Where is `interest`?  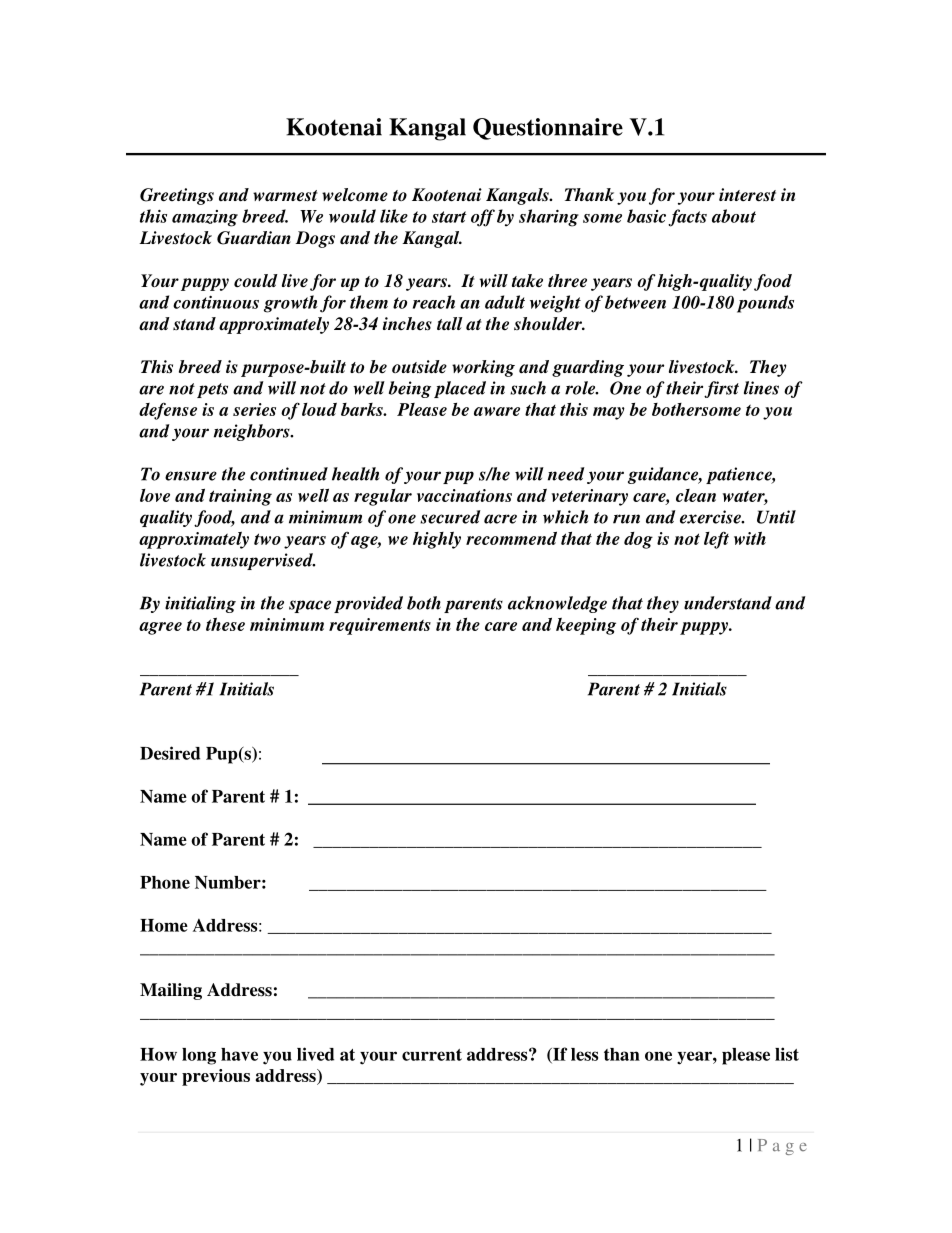 interest is located at coordinates (747, 195).
